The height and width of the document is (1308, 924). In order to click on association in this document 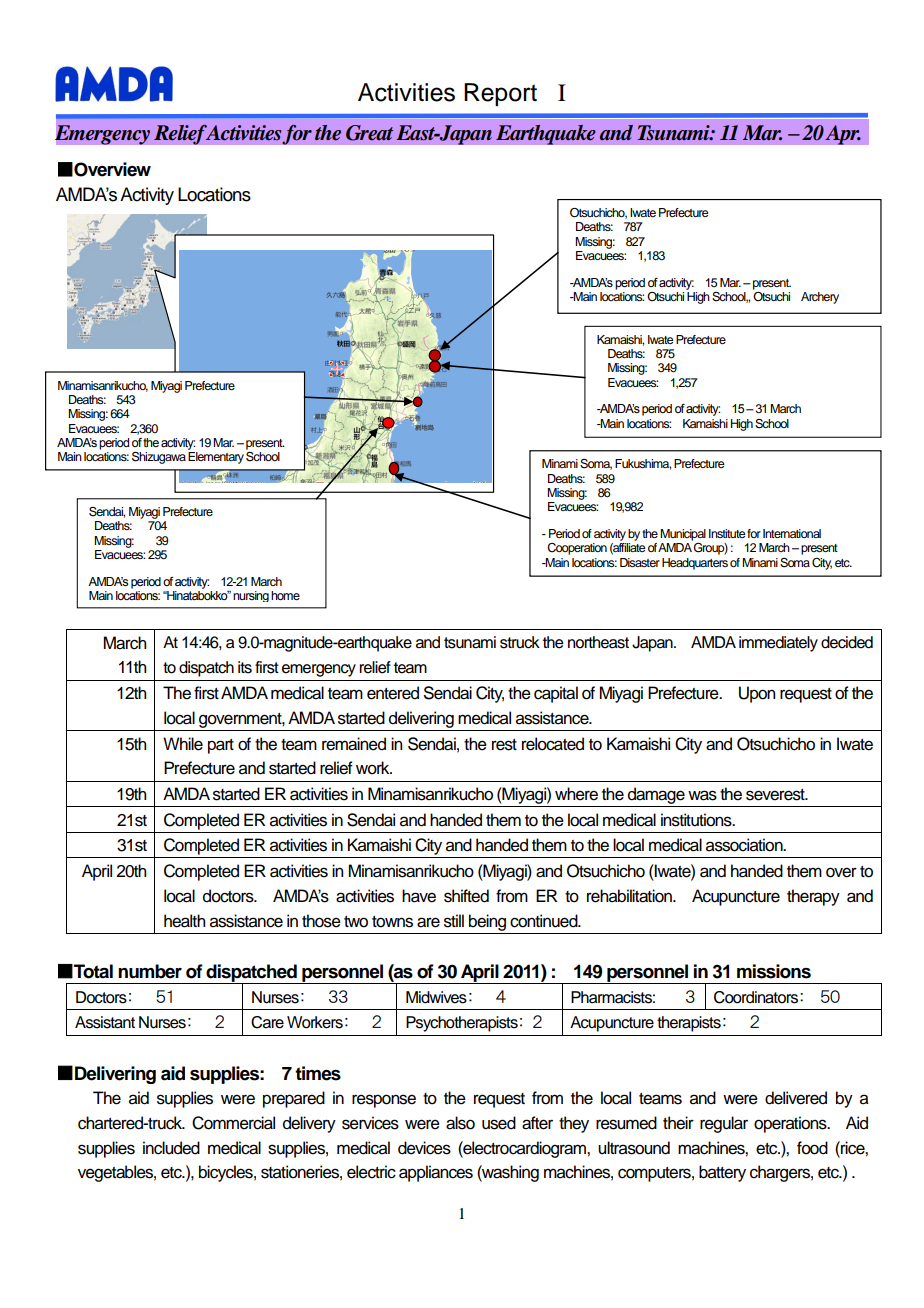, I will do `click(745, 845)`.
